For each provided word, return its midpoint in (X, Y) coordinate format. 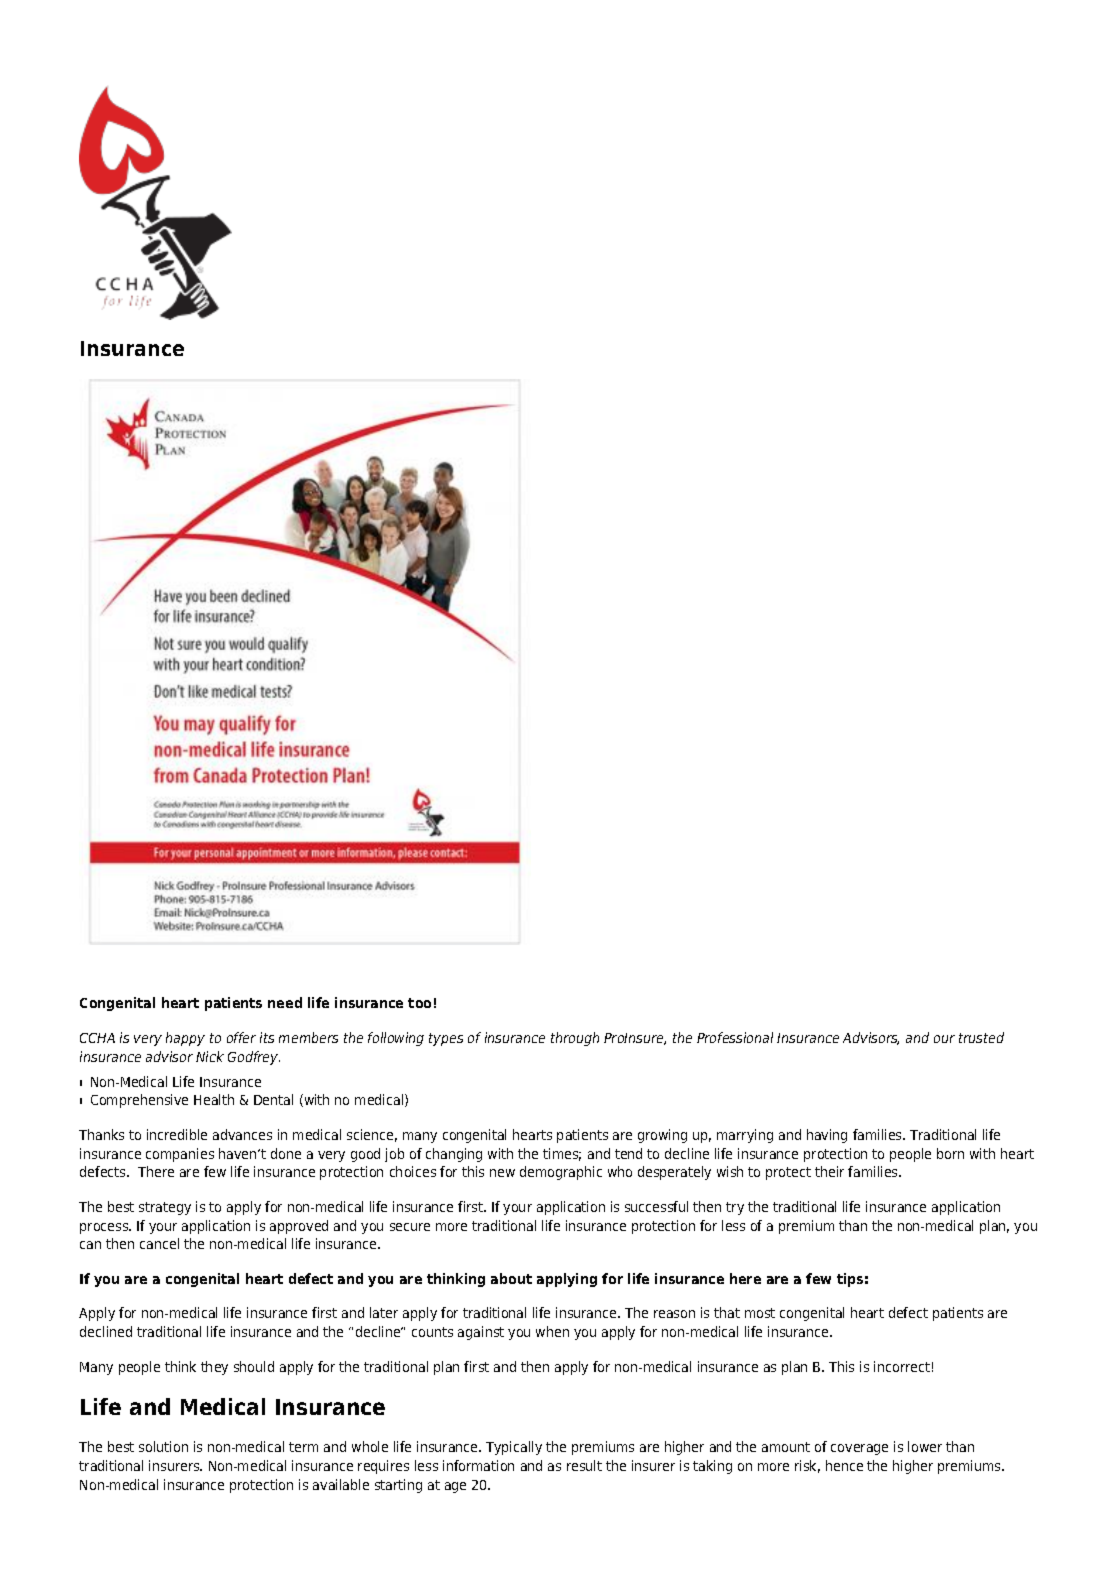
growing (662, 1136)
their (829, 1171)
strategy (165, 1208)
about (511, 1278)
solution (163, 1446)
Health (214, 1099)
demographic (561, 1173)
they (214, 1368)
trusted (981, 1037)
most (760, 1313)
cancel (159, 1243)
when (552, 1331)
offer (241, 1037)
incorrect (902, 1366)
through (575, 1039)
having (827, 1136)
